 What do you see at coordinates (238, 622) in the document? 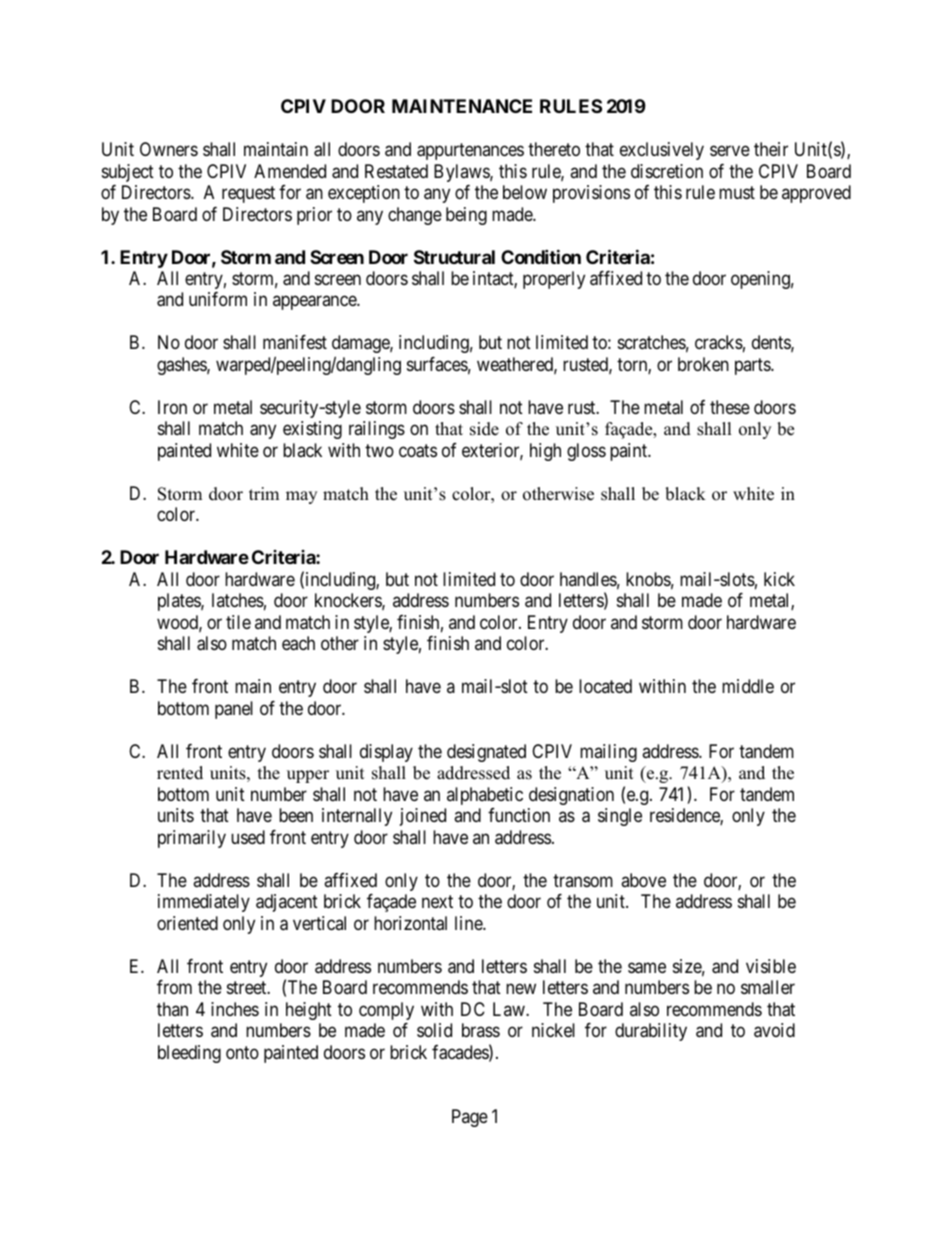
I see `tile` at bounding box center [238, 622].
